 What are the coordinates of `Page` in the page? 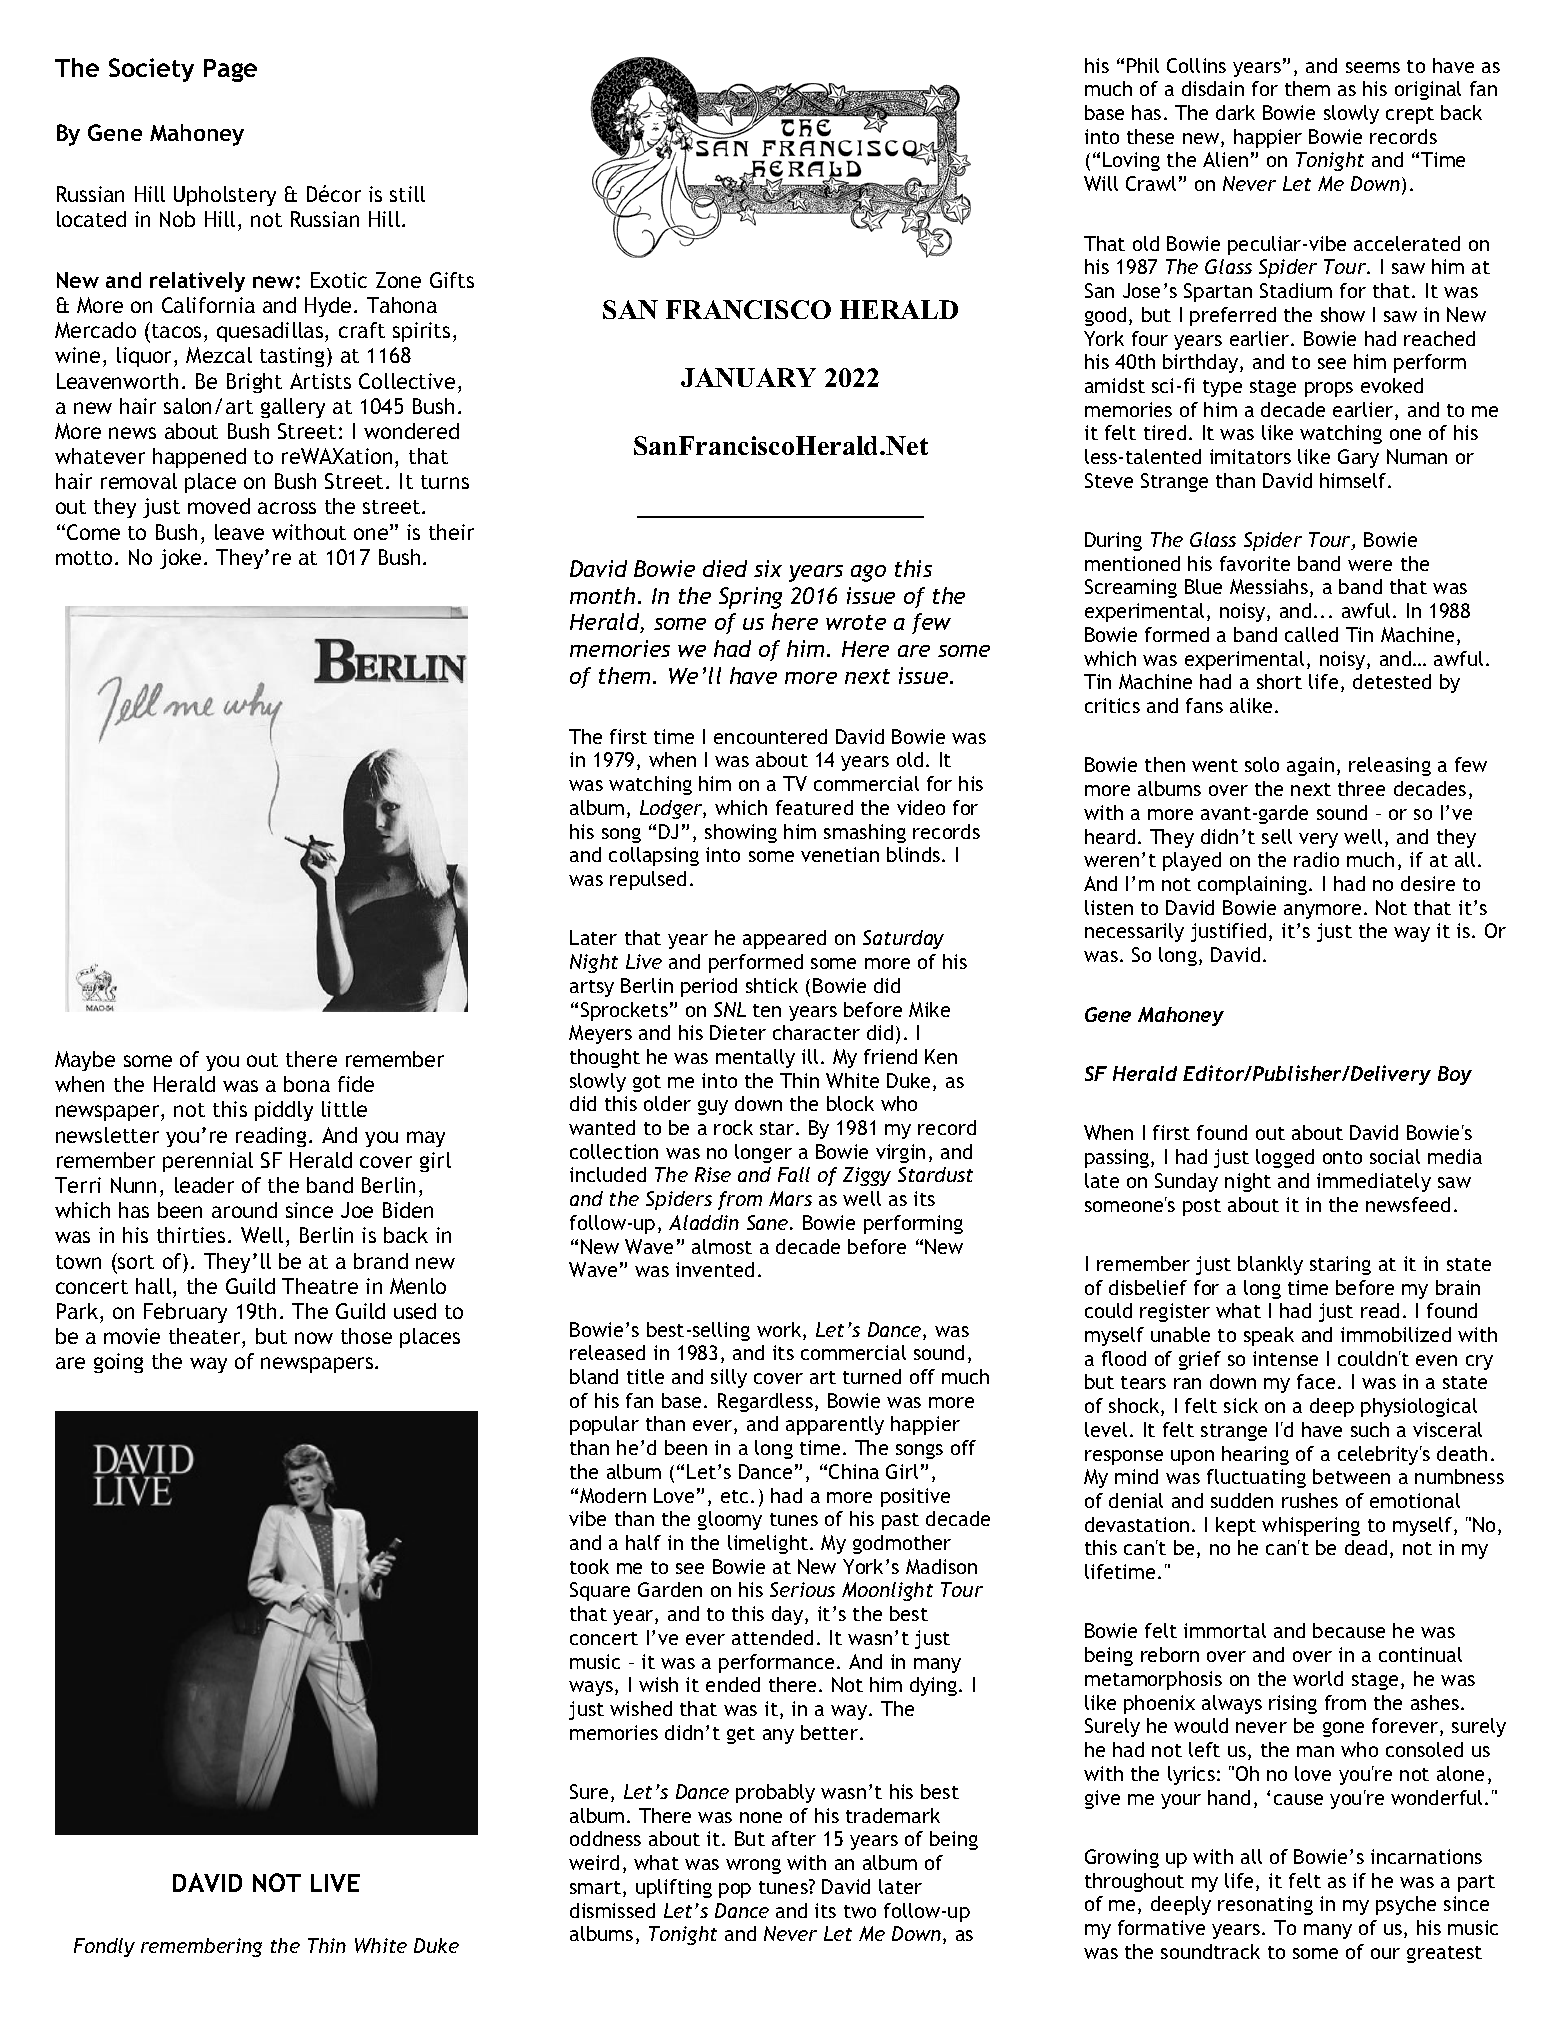 It's located at (230, 70).
